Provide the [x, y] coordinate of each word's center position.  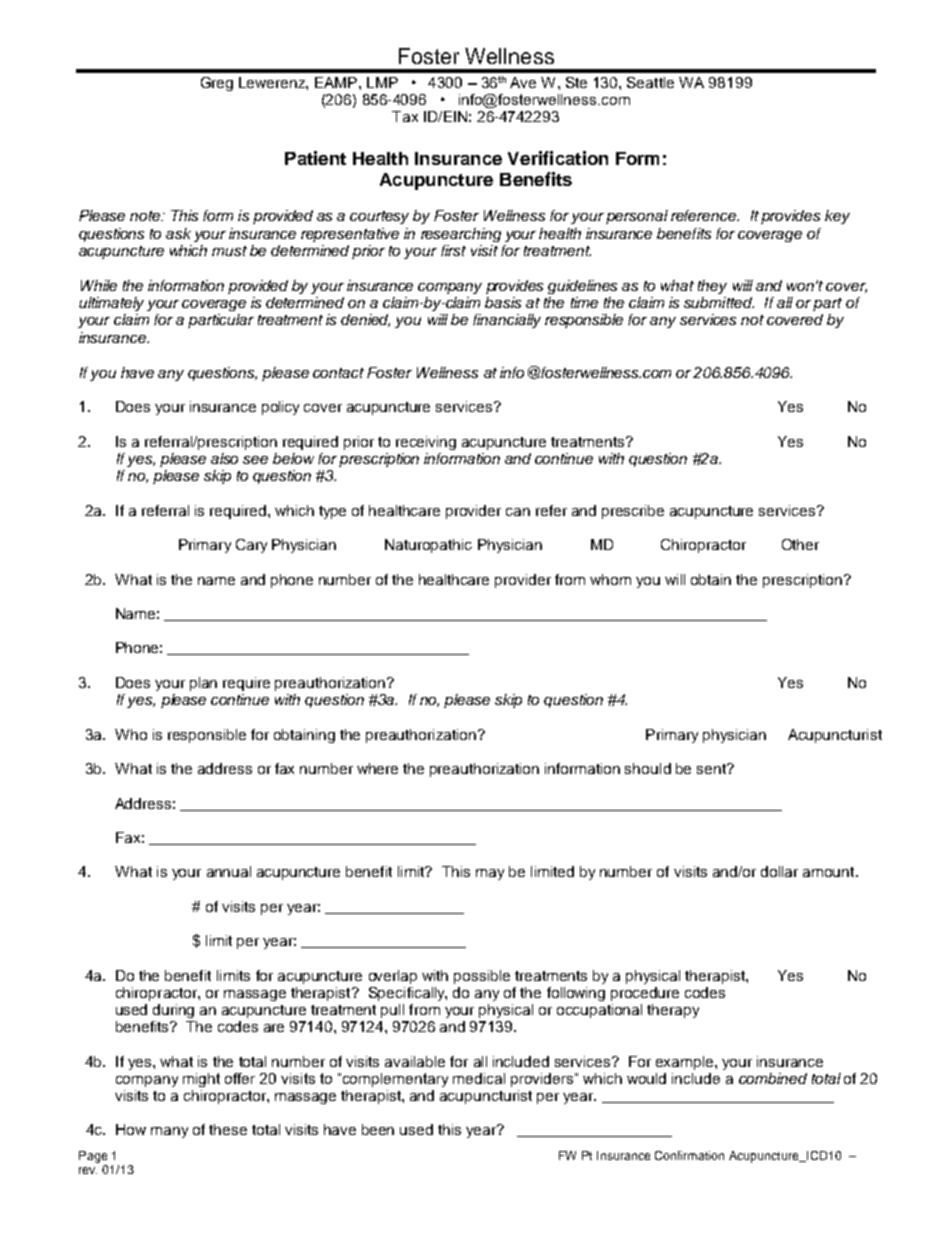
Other [800, 544]
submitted [719, 302]
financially [507, 321]
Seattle [650, 82]
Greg [217, 84]
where [377, 768]
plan [203, 684]
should [648, 768]
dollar [779, 871]
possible [482, 977]
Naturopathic [428, 546]
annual [229, 871]
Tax [405, 116]
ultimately [111, 304]
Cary [251, 546]
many [169, 1132]
